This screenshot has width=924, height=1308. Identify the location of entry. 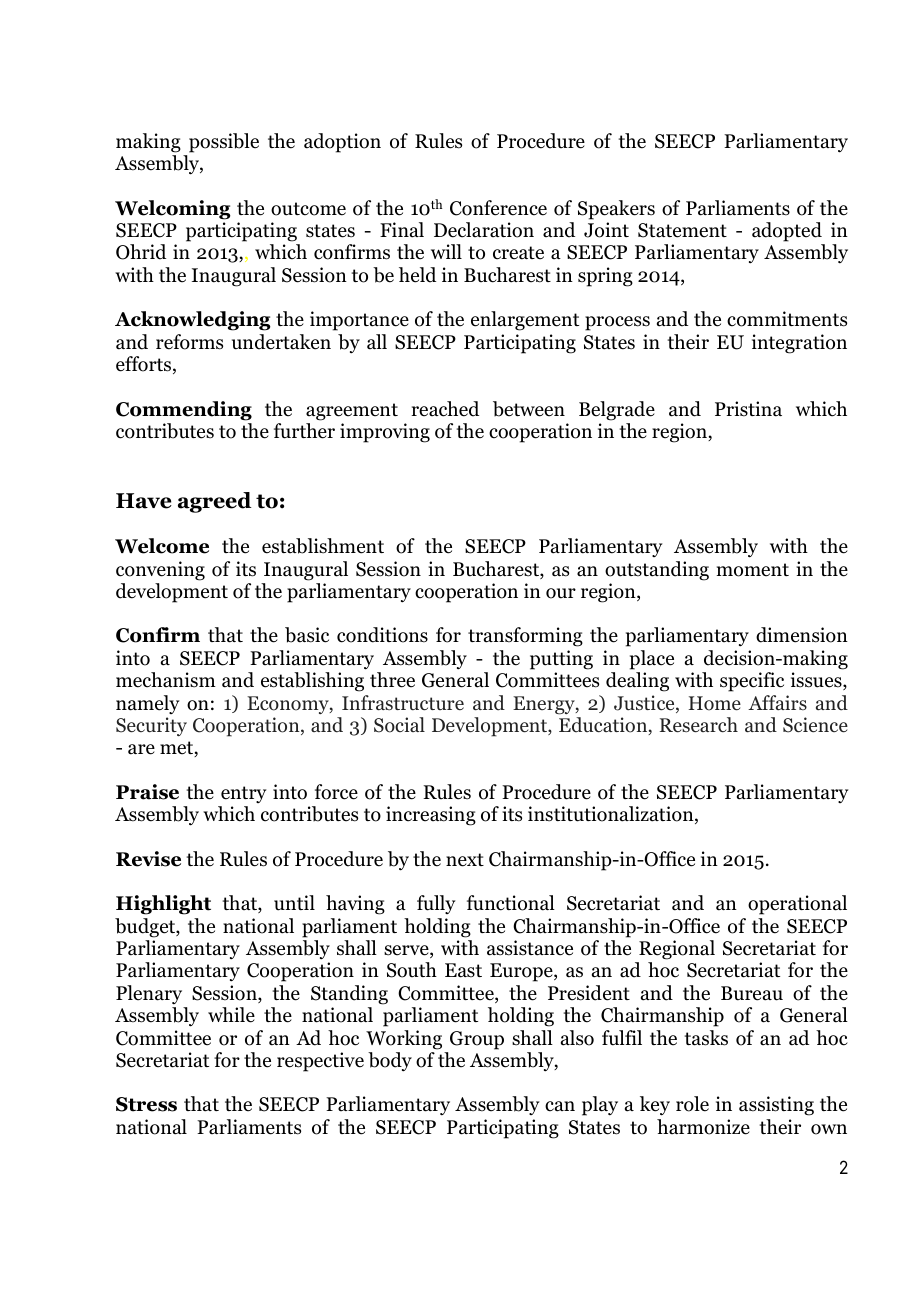
(244, 794).
